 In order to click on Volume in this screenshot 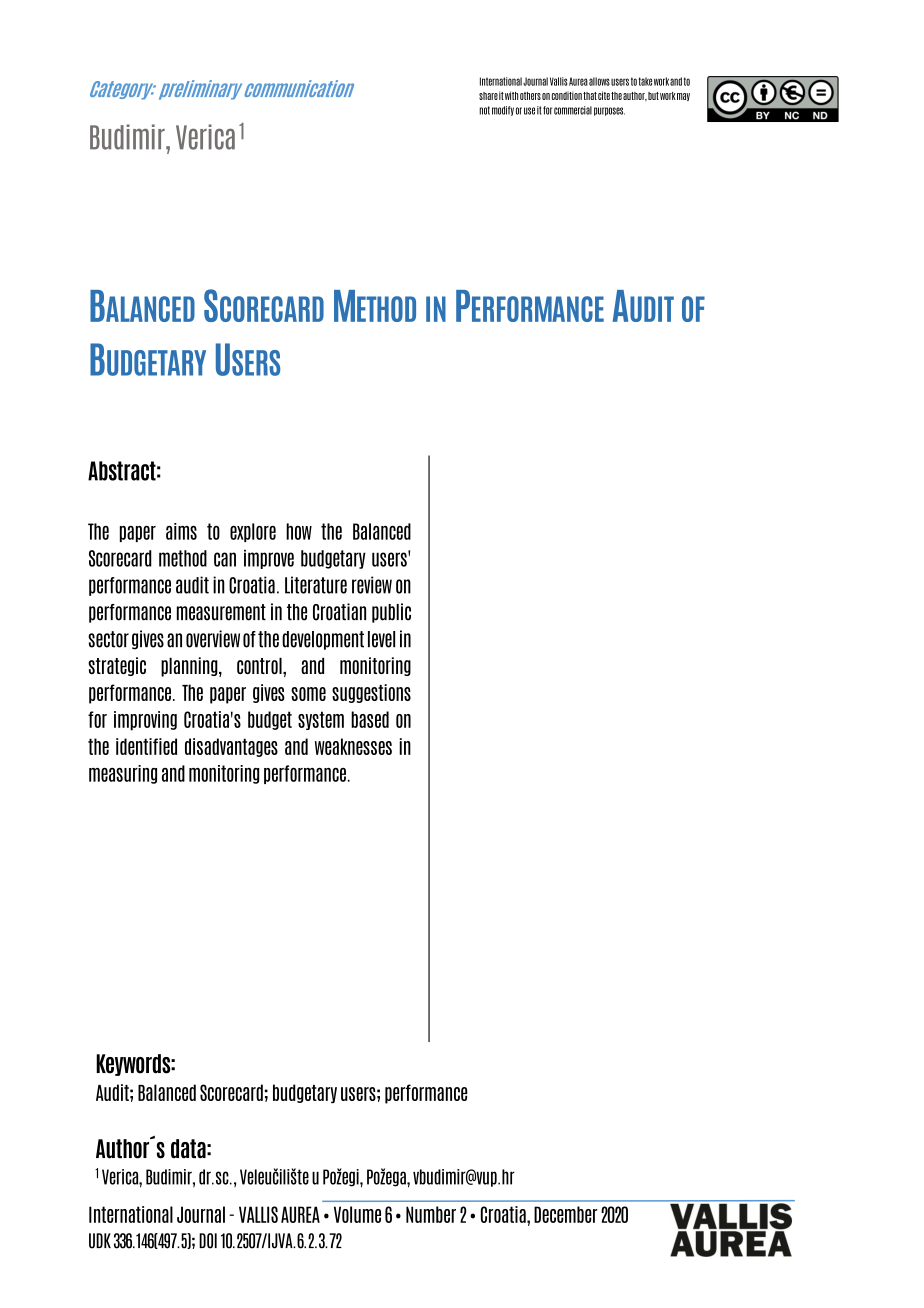, I will do `click(357, 1214)`.
